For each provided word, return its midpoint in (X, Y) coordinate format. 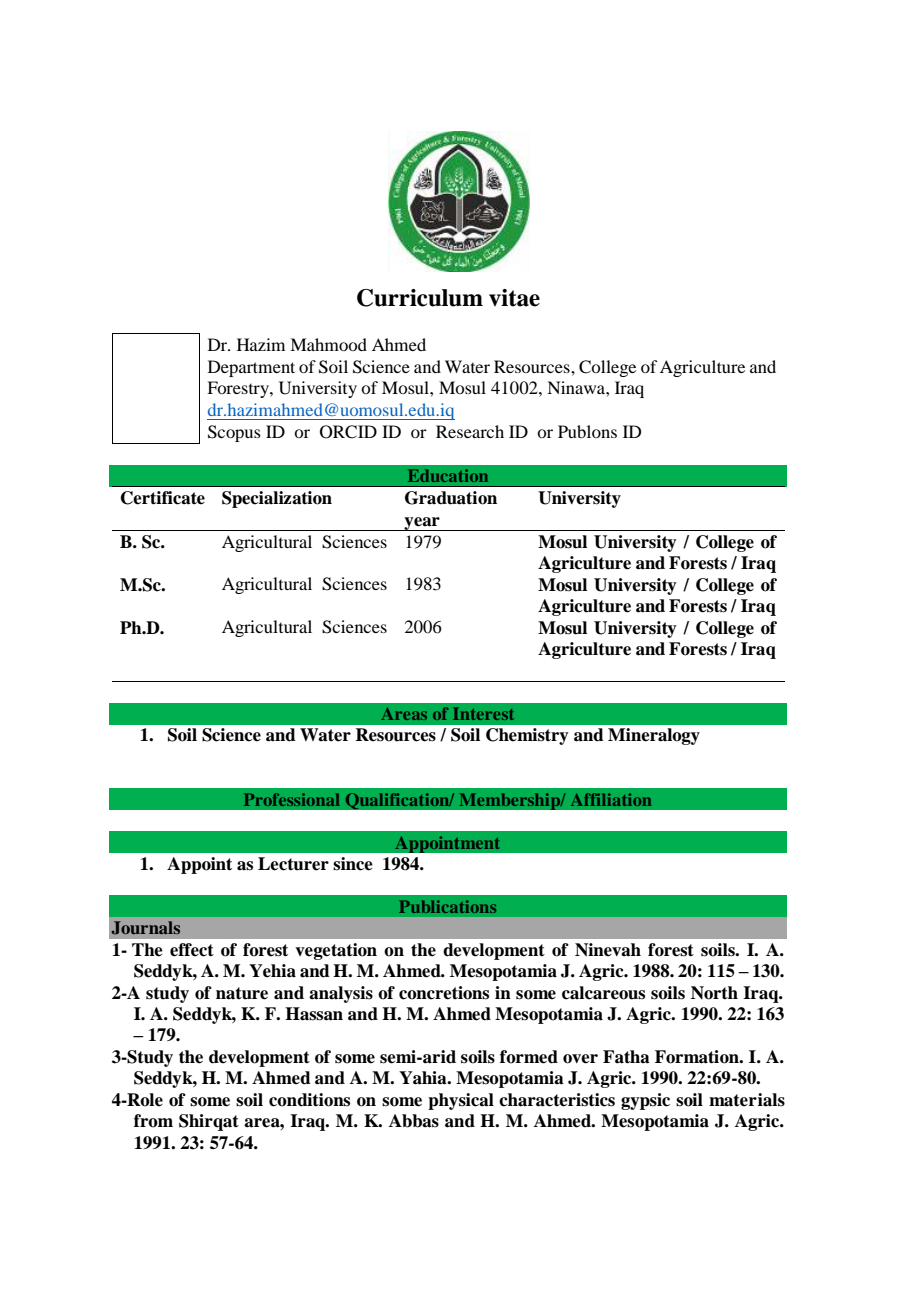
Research (470, 431)
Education (448, 475)
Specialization (277, 499)
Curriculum (420, 298)
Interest (483, 713)
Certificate (163, 498)
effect (192, 950)
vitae (514, 298)
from (153, 1121)
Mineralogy (654, 736)
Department (251, 368)
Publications (447, 906)
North (714, 993)
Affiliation (611, 799)
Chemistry (527, 736)
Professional (292, 799)
